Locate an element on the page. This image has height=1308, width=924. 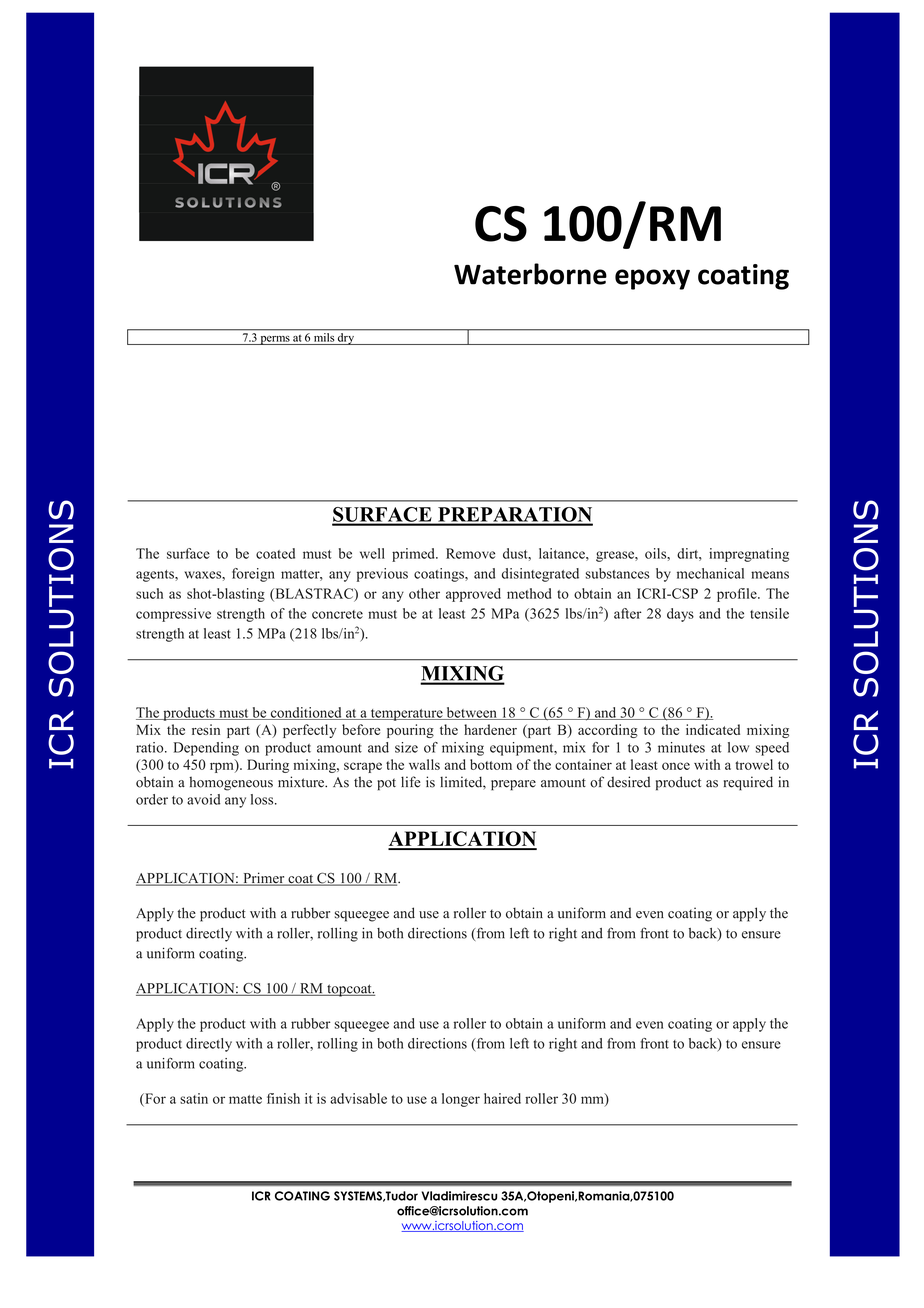
between is located at coordinates (471, 713).
